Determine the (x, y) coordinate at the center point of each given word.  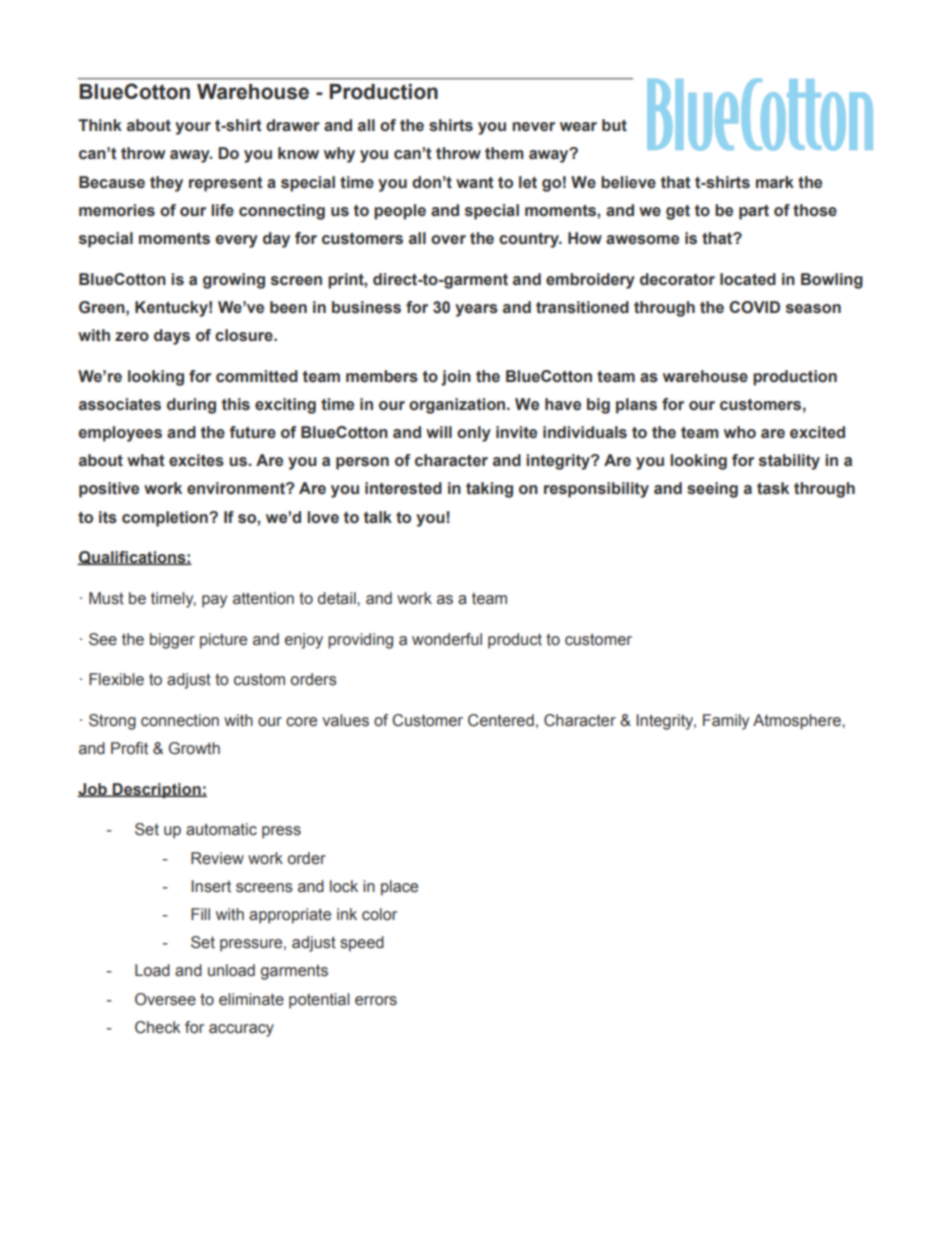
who (740, 432)
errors (376, 1001)
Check (158, 1027)
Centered (501, 720)
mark (775, 182)
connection (180, 720)
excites (196, 460)
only (474, 434)
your (193, 128)
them (504, 153)
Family (726, 722)
